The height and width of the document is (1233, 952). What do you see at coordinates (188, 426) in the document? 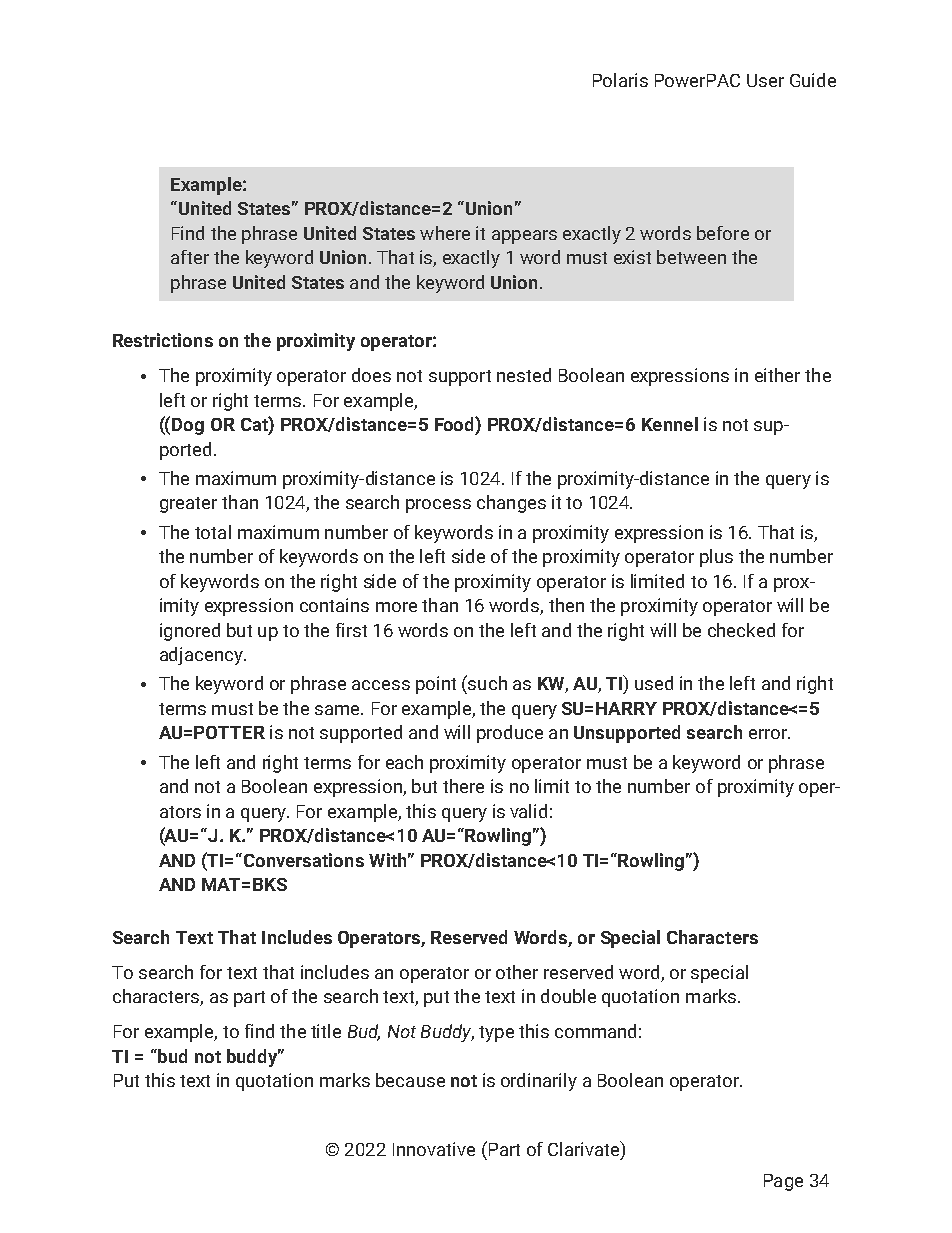
I see `Dog` at bounding box center [188, 426].
